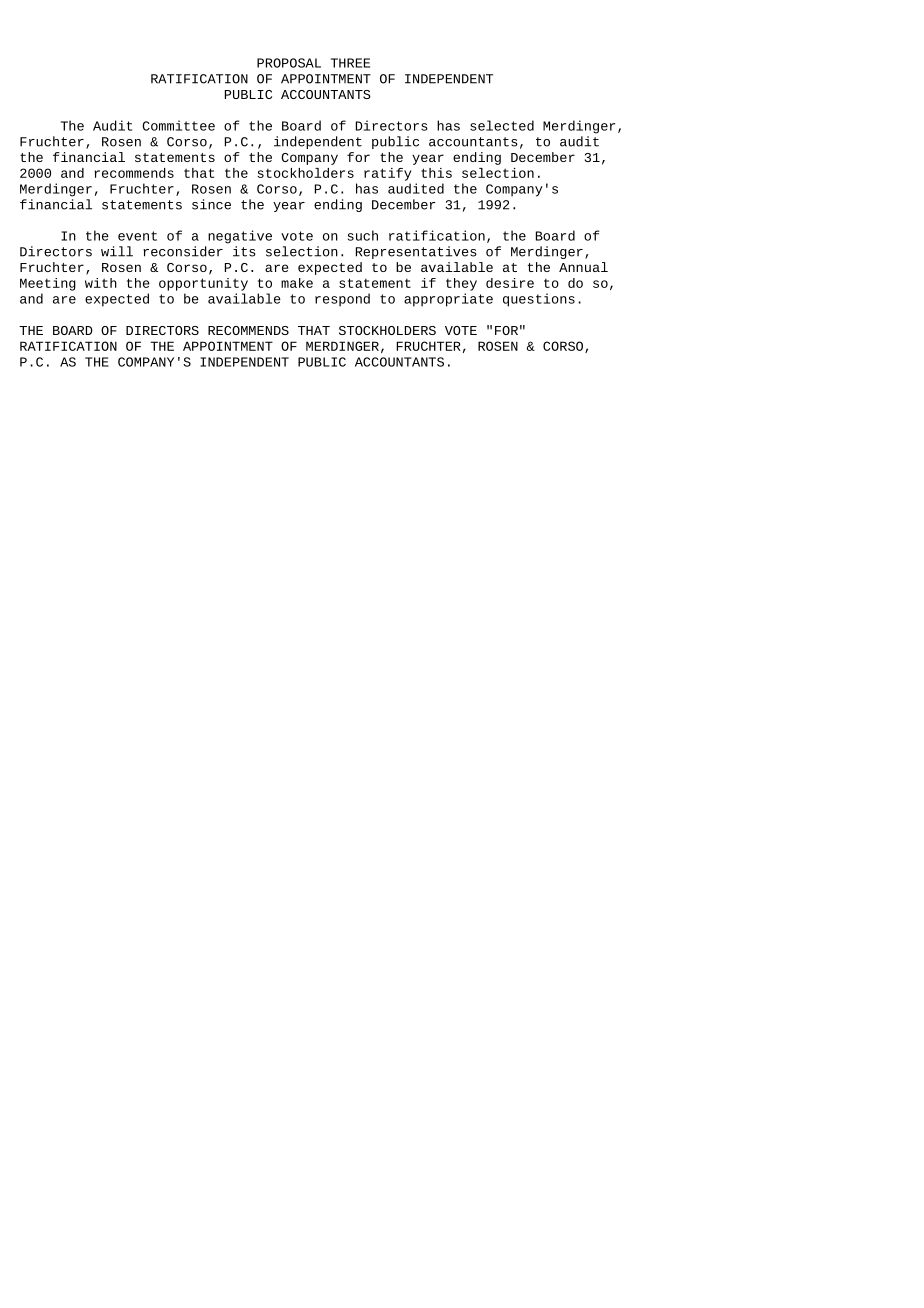 The width and height of the image is (924, 1308). Describe the element at coordinates (502, 125) in the image. I see `selected` at that location.
